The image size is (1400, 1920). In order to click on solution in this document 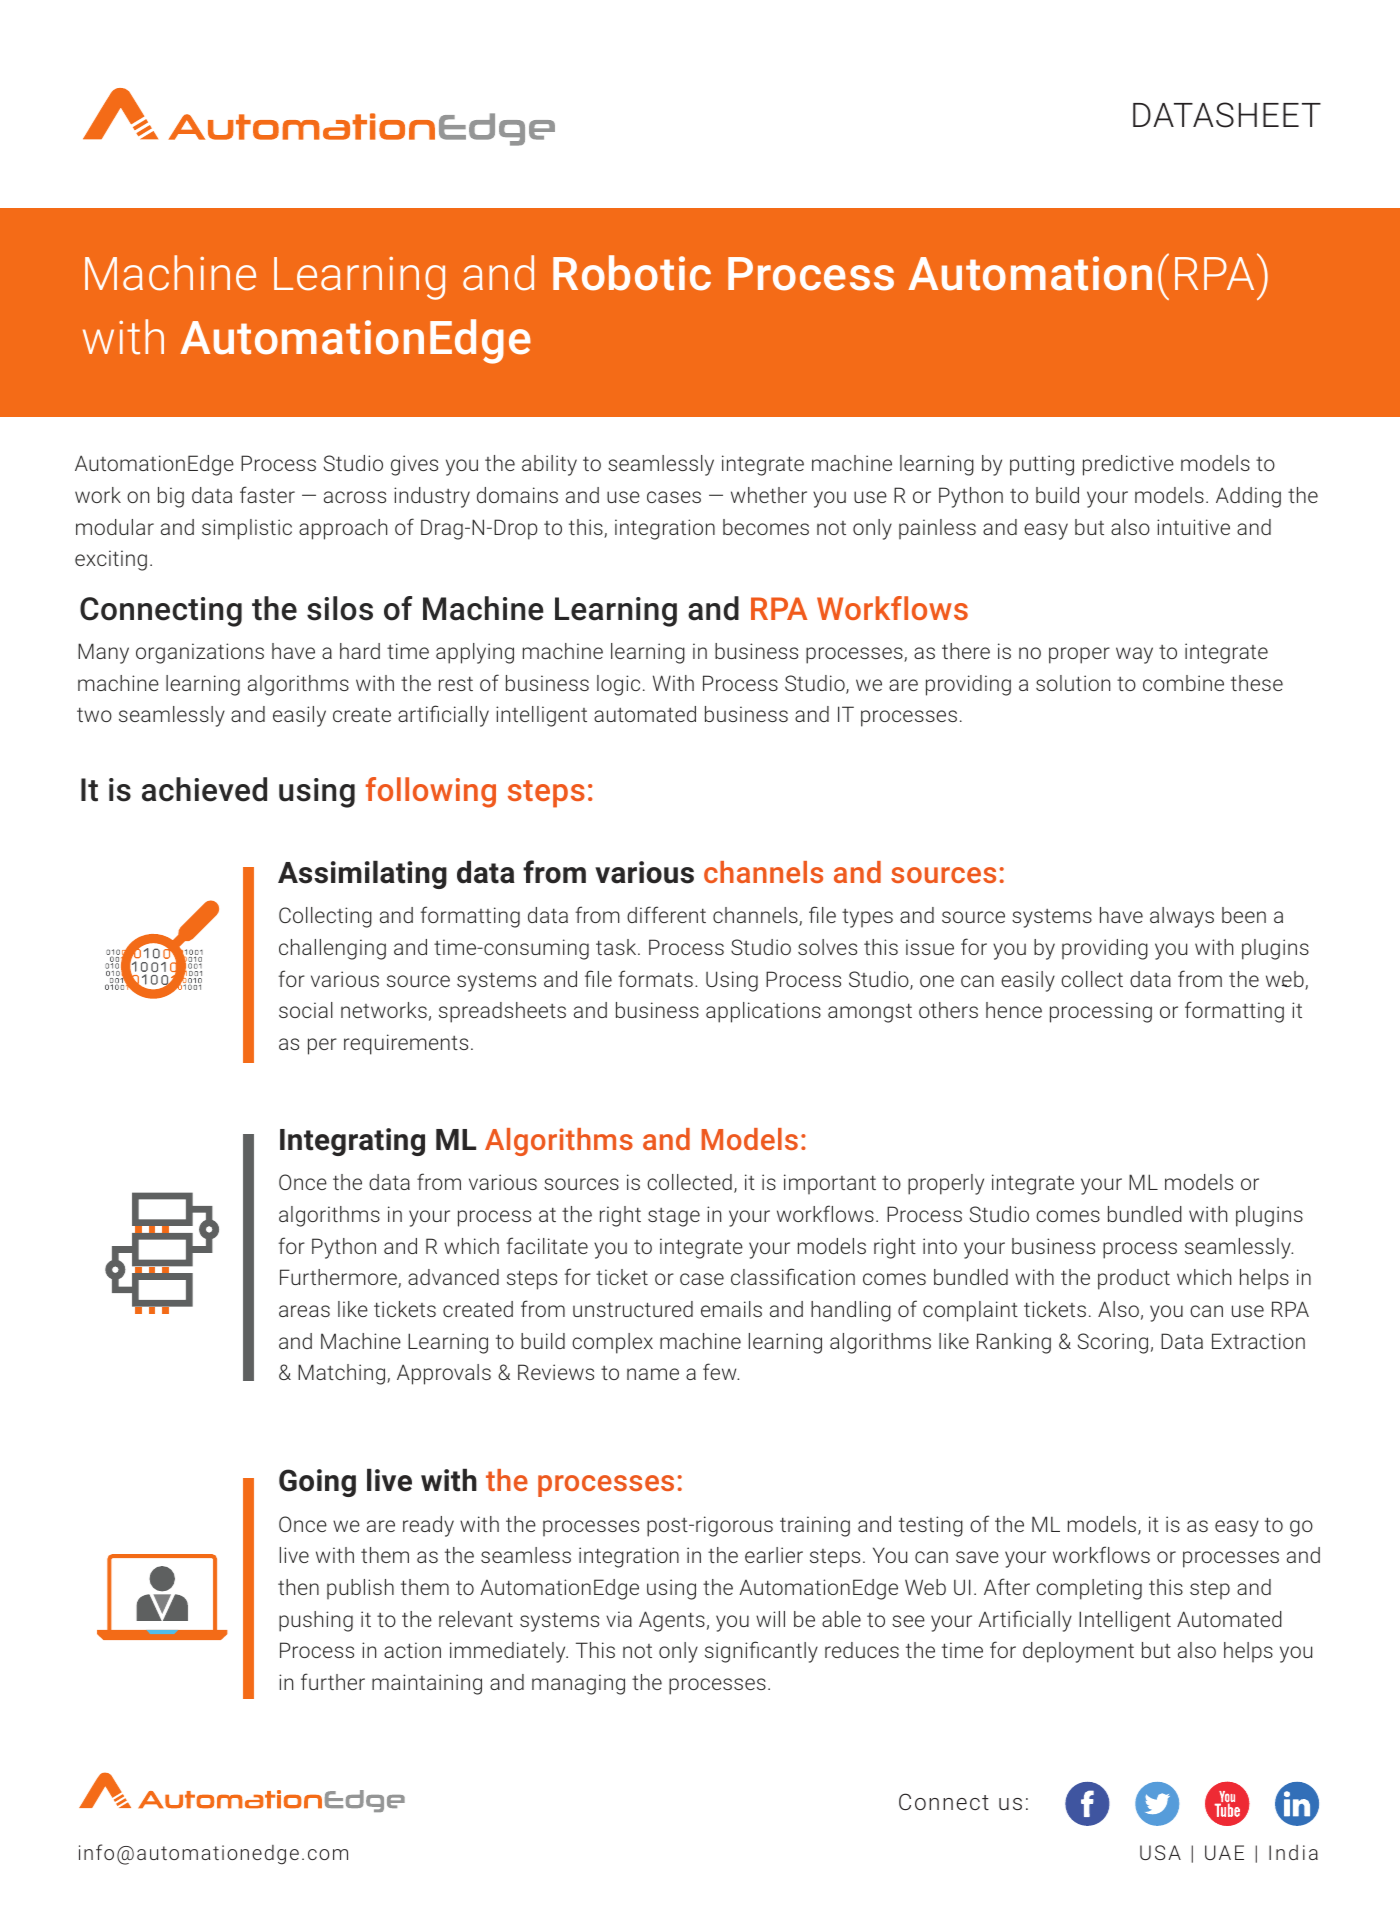, I will do `click(1073, 683)`.
